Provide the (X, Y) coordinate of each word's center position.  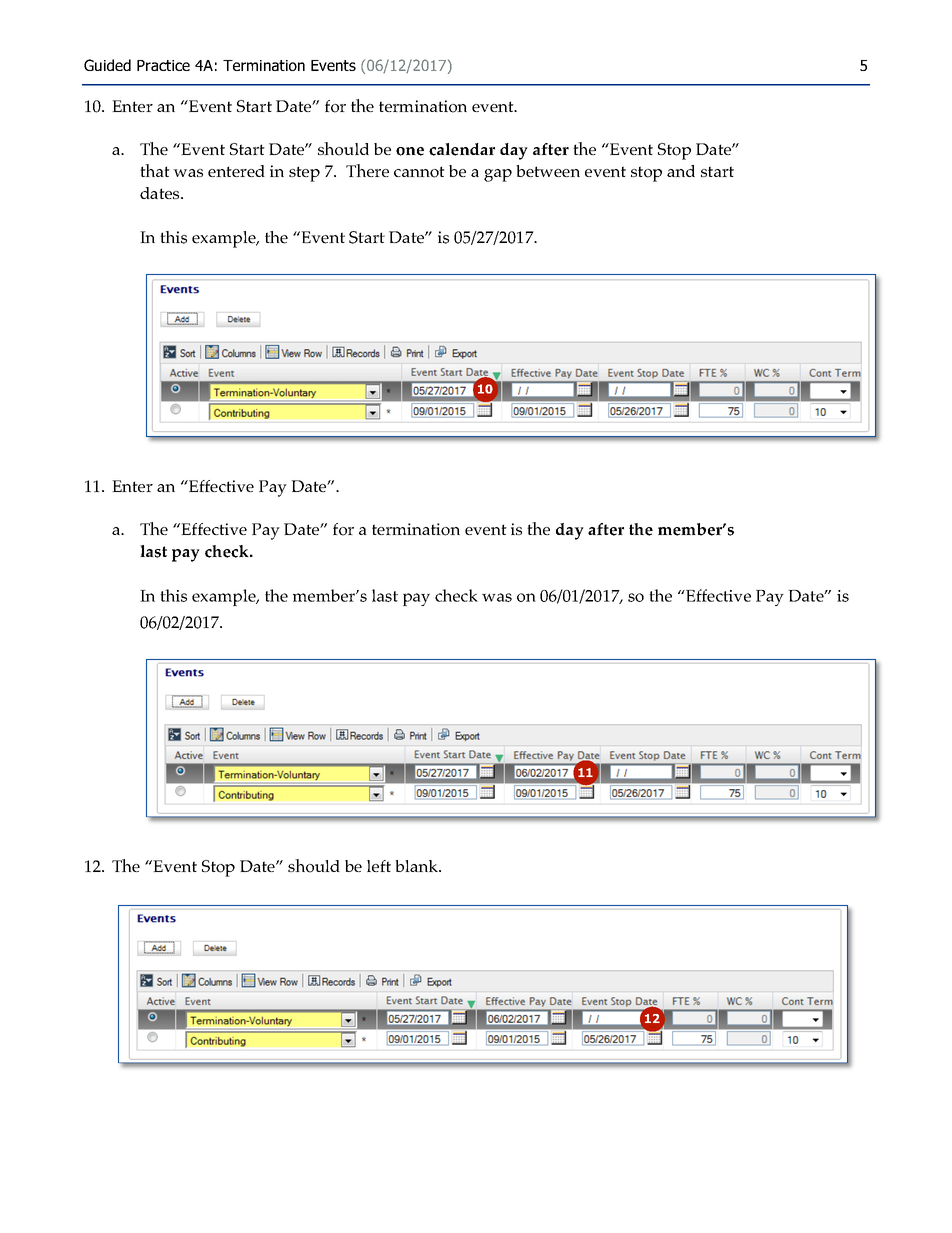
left (379, 866)
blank (418, 866)
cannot (419, 172)
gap (498, 175)
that (155, 170)
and (681, 171)
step (304, 174)
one (410, 151)
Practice (163, 65)
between (548, 171)
